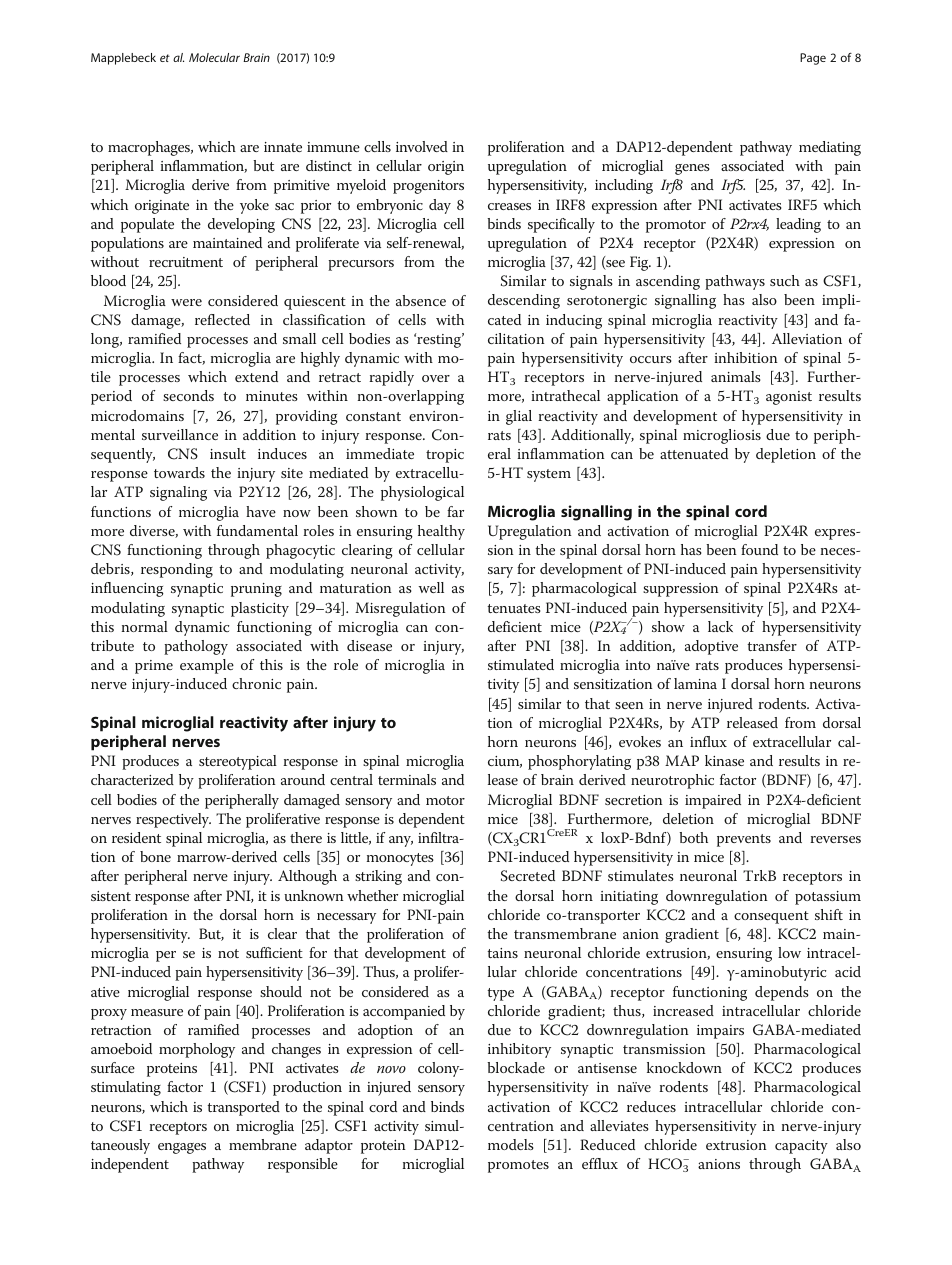  I want to click on capacity, so click(801, 1147).
